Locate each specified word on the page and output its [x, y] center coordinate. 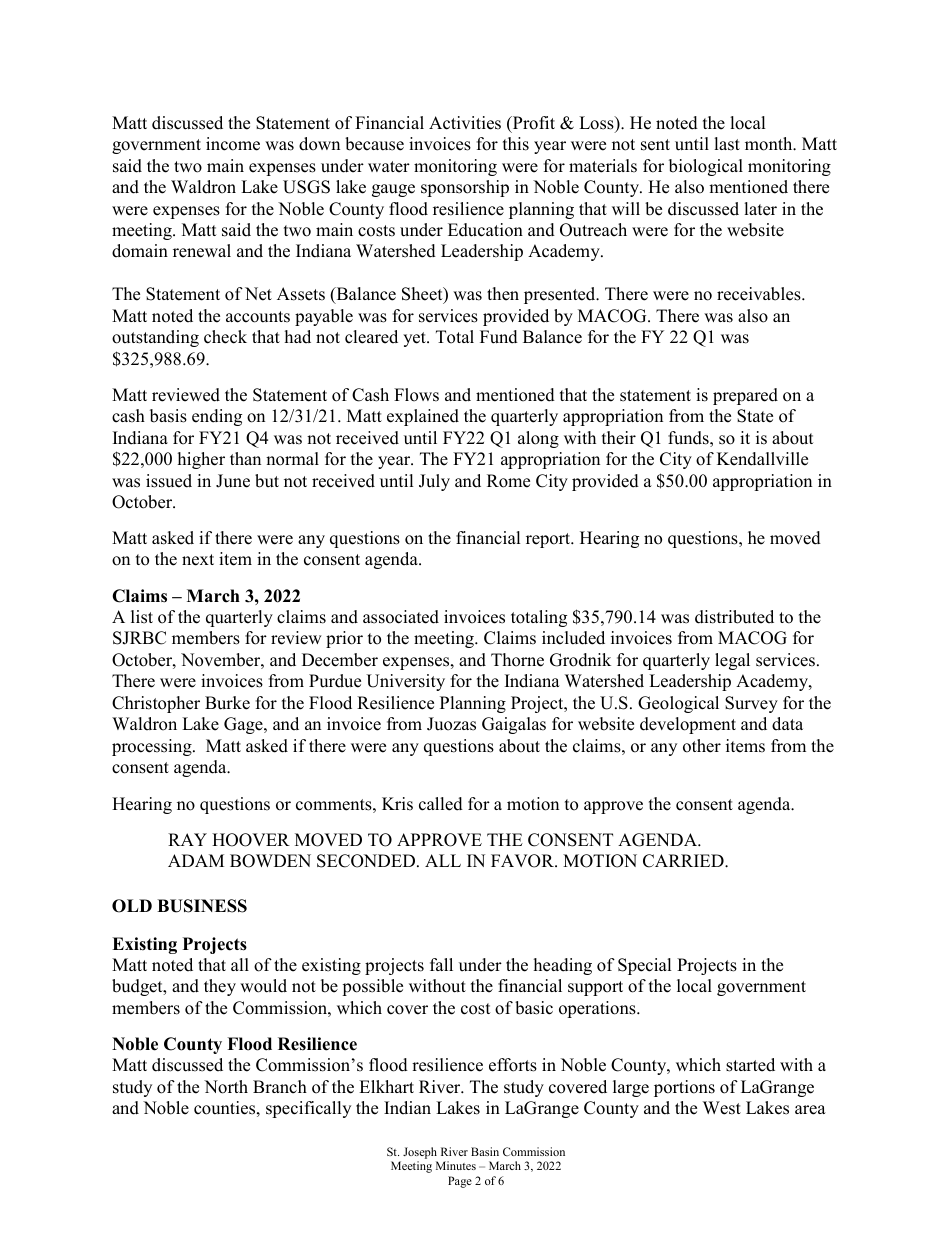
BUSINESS [202, 906]
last [727, 144]
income [233, 144]
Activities [465, 123]
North [226, 1087]
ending [217, 417]
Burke [227, 703]
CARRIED [684, 861]
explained [423, 417]
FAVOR [523, 861]
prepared [745, 396]
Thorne [517, 660]
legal [732, 661]
